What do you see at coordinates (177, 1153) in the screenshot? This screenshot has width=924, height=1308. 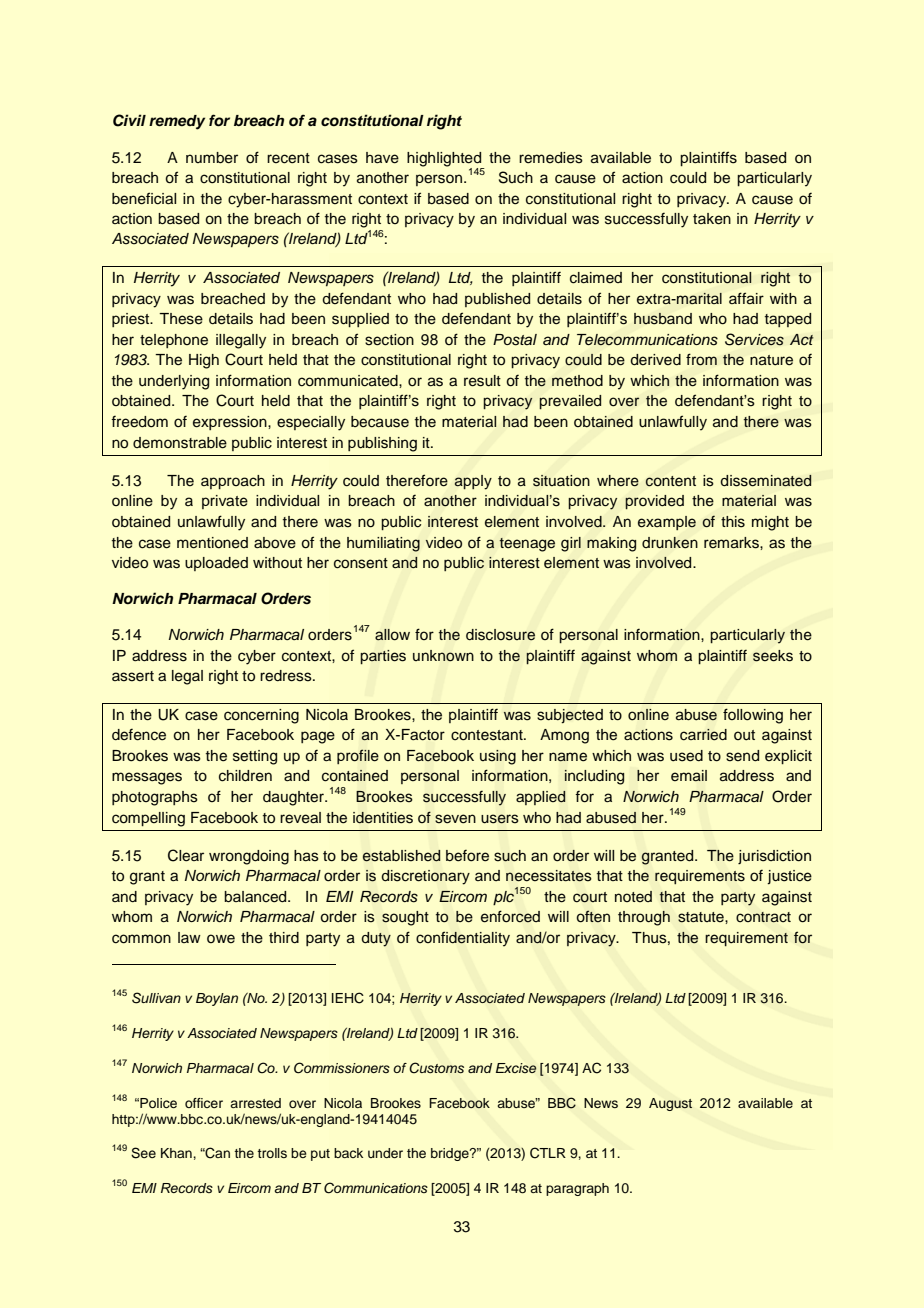 I see `Khan` at bounding box center [177, 1153].
